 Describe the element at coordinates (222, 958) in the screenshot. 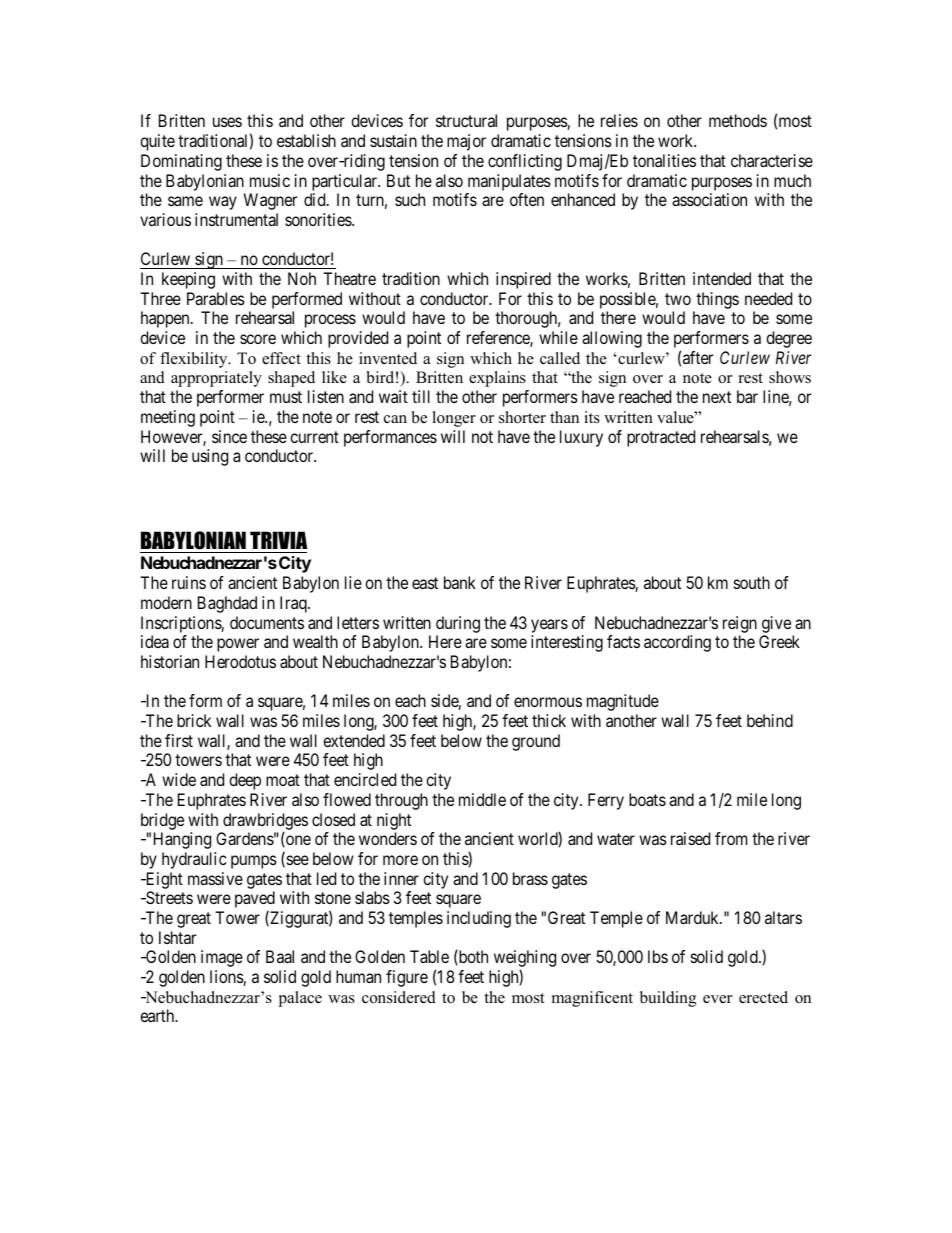

I see `image` at that location.
